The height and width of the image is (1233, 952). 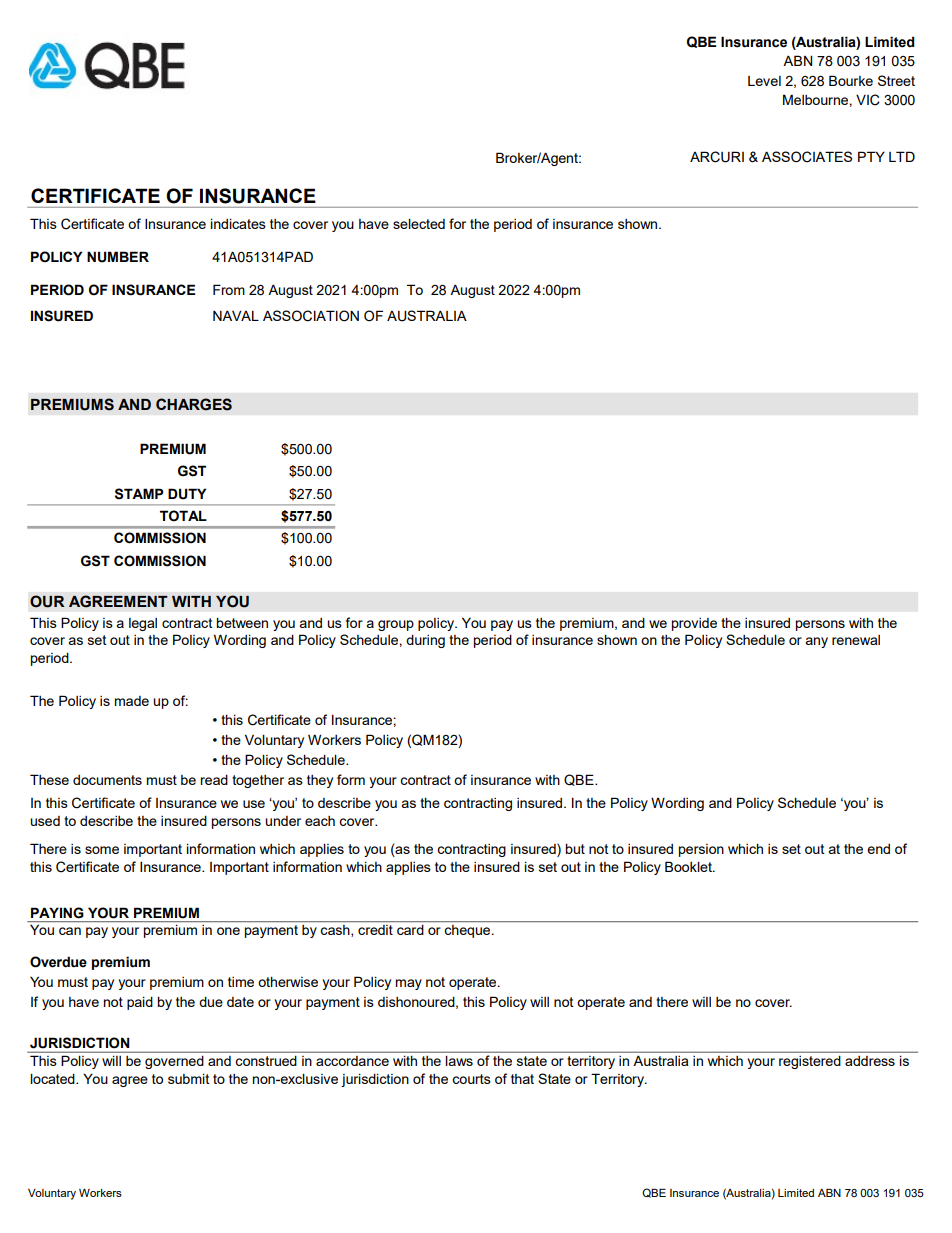 What do you see at coordinates (311, 316) in the image?
I see `ASSOCIATION` at bounding box center [311, 316].
